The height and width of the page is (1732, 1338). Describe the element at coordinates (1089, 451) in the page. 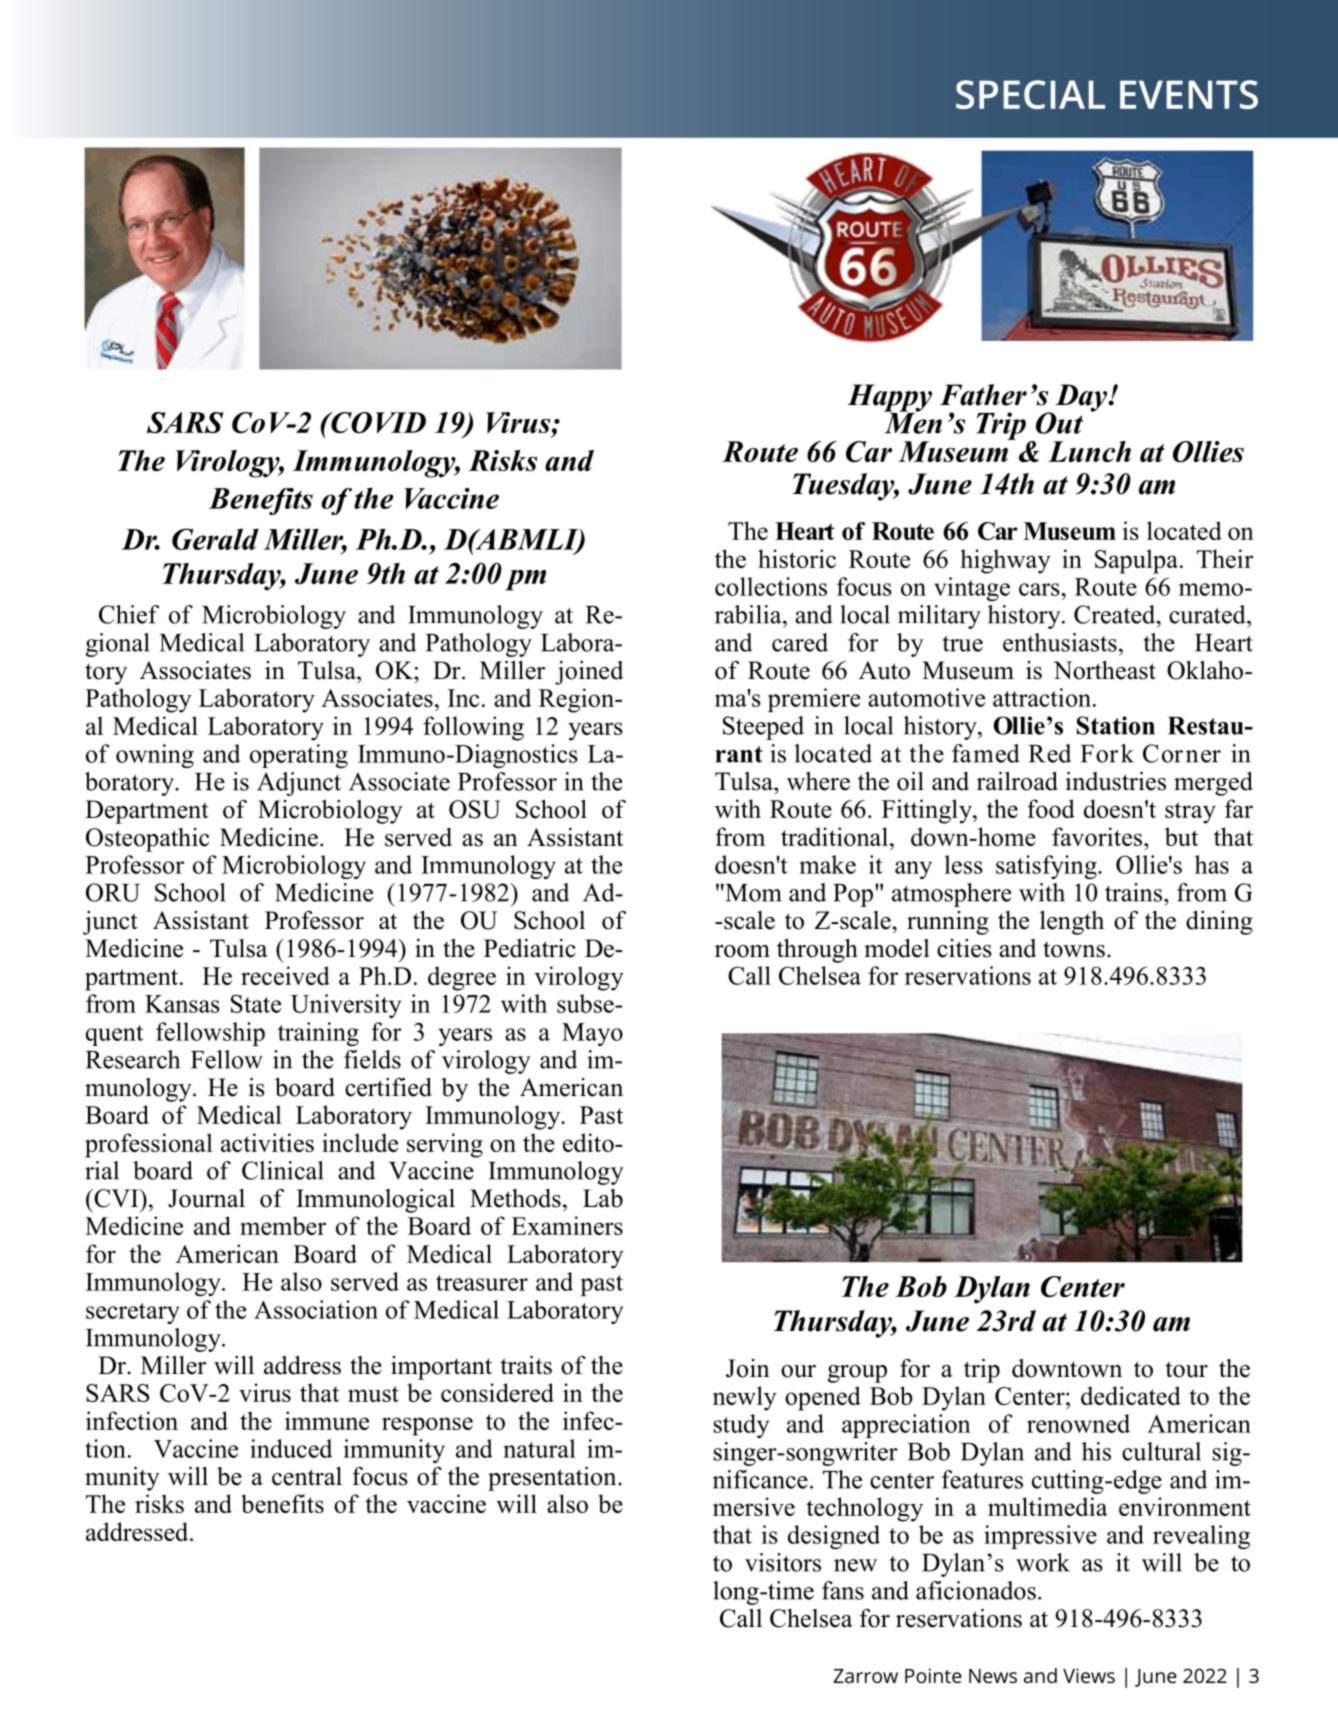

I see `Lunch` at that location.
